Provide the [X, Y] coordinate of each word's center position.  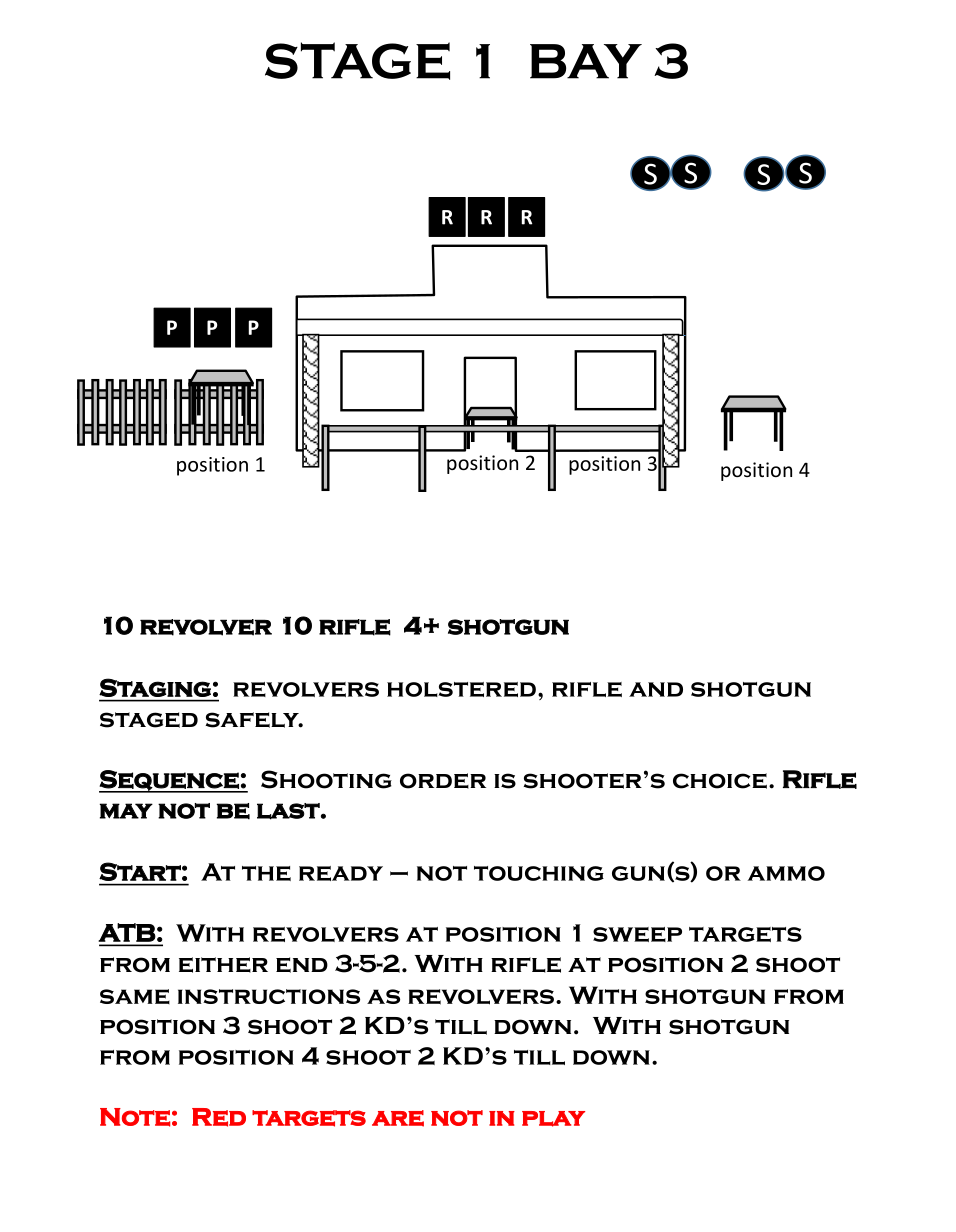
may [126, 811]
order [443, 781]
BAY [586, 61]
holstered [461, 689]
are [398, 1118]
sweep [637, 934]
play [553, 1119]
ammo [786, 873]
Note [135, 1117]
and [656, 689]
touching [539, 873]
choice [720, 781]
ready [341, 873]
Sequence [170, 781]
